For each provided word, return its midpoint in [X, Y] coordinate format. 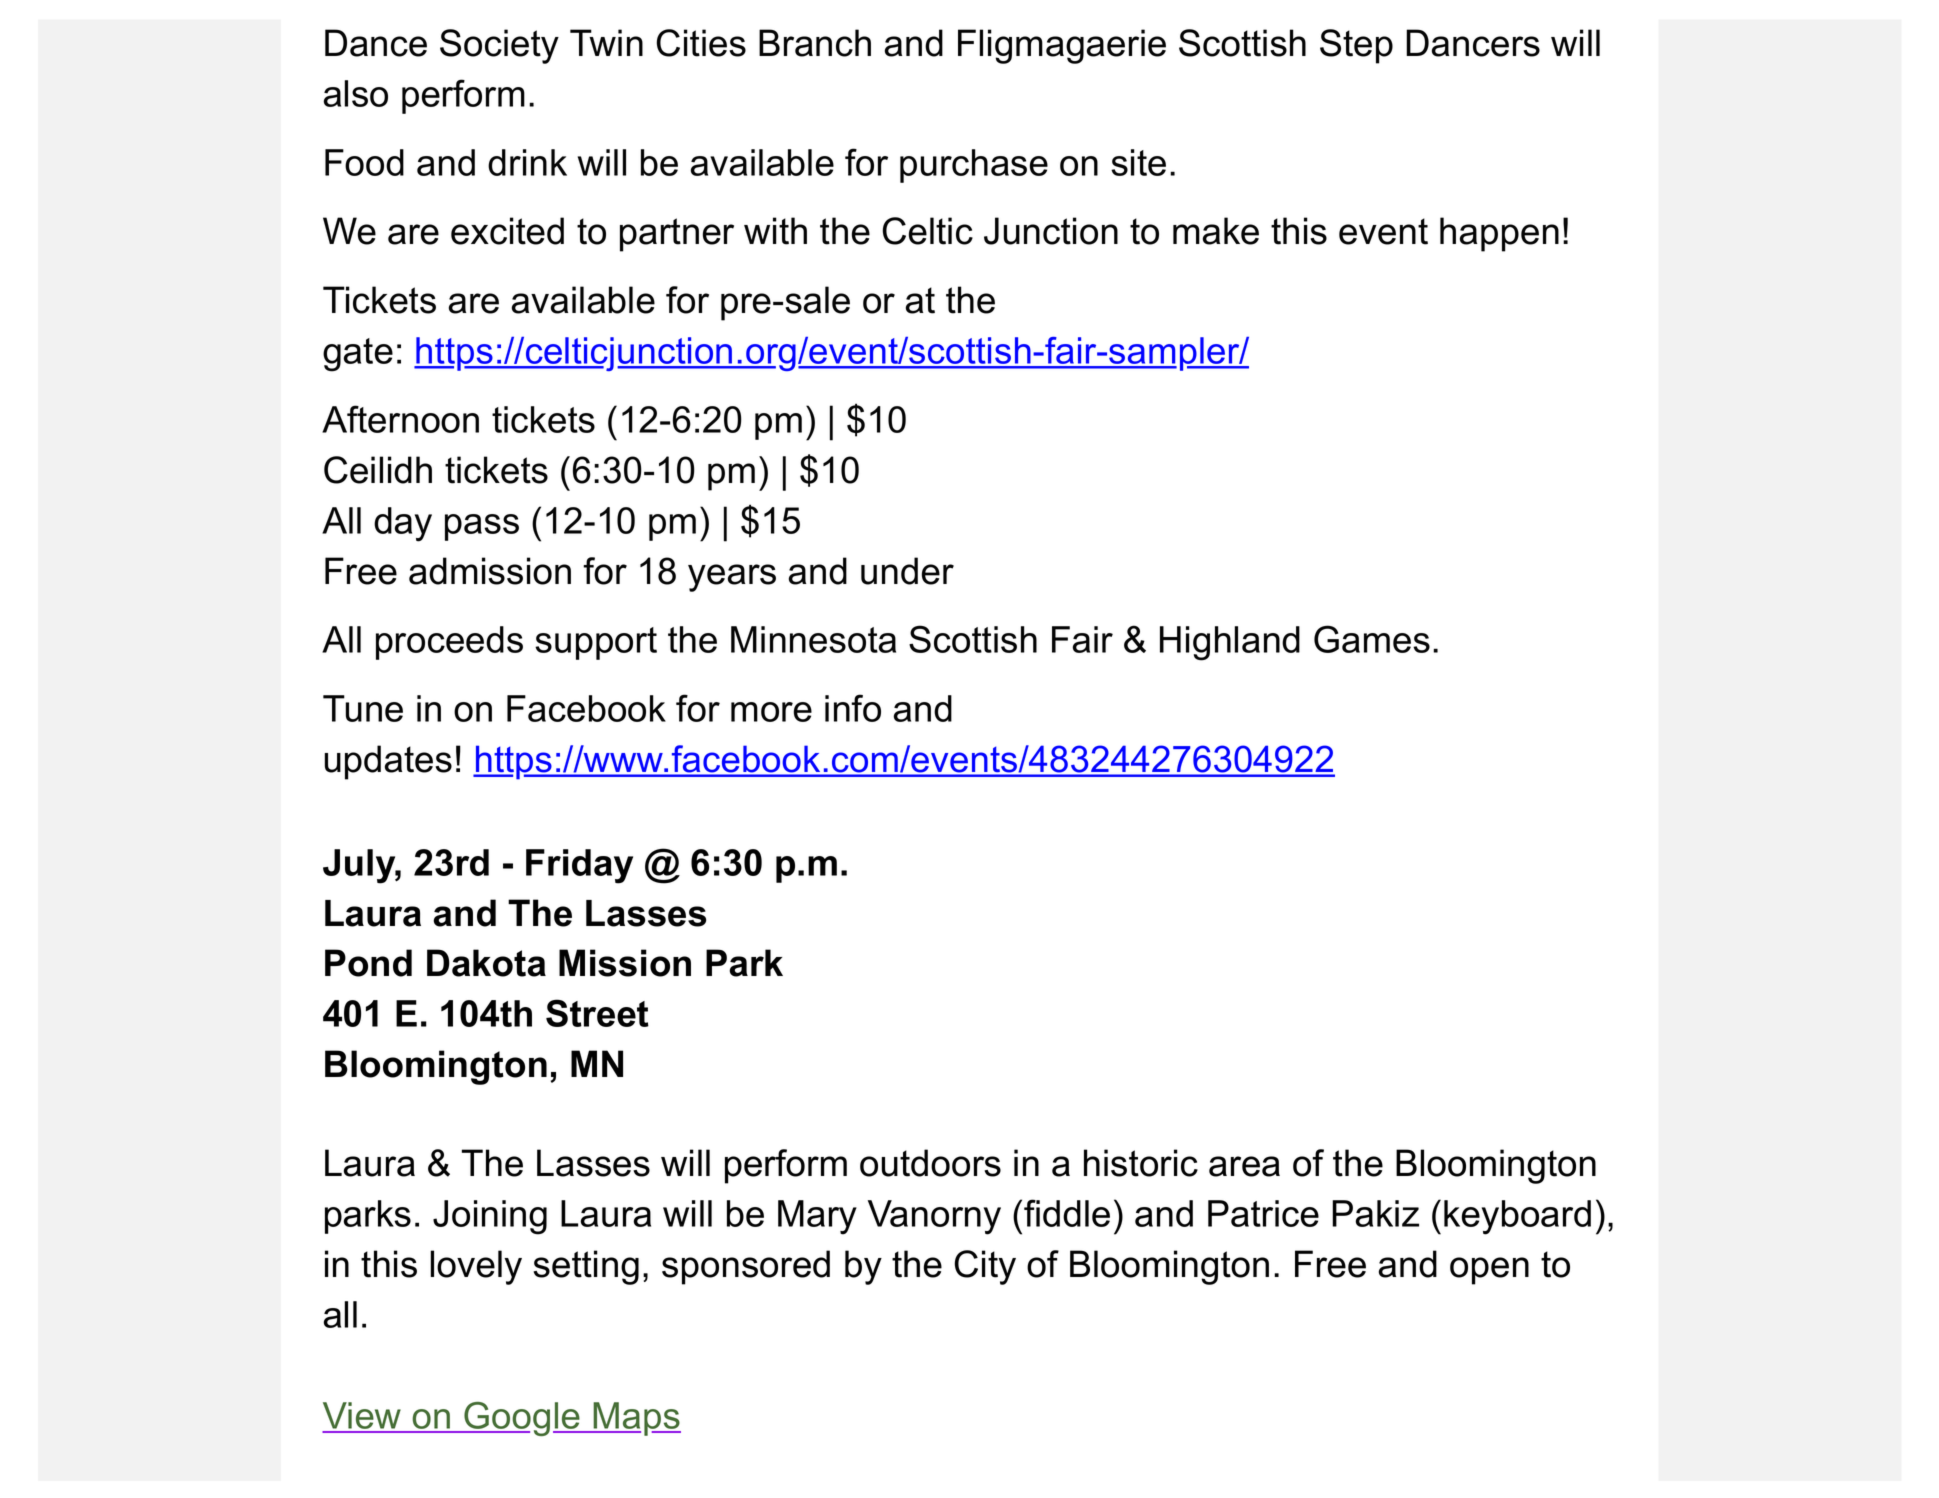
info [853, 708]
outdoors [930, 1163]
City [985, 1267]
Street [597, 1013]
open [1489, 1271]
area [1244, 1166]
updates [388, 762]
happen [1499, 234]
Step [1356, 46]
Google [522, 1419]
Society [499, 46]
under [907, 571]
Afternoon [400, 419]
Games [1372, 639]
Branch [815, 43]
